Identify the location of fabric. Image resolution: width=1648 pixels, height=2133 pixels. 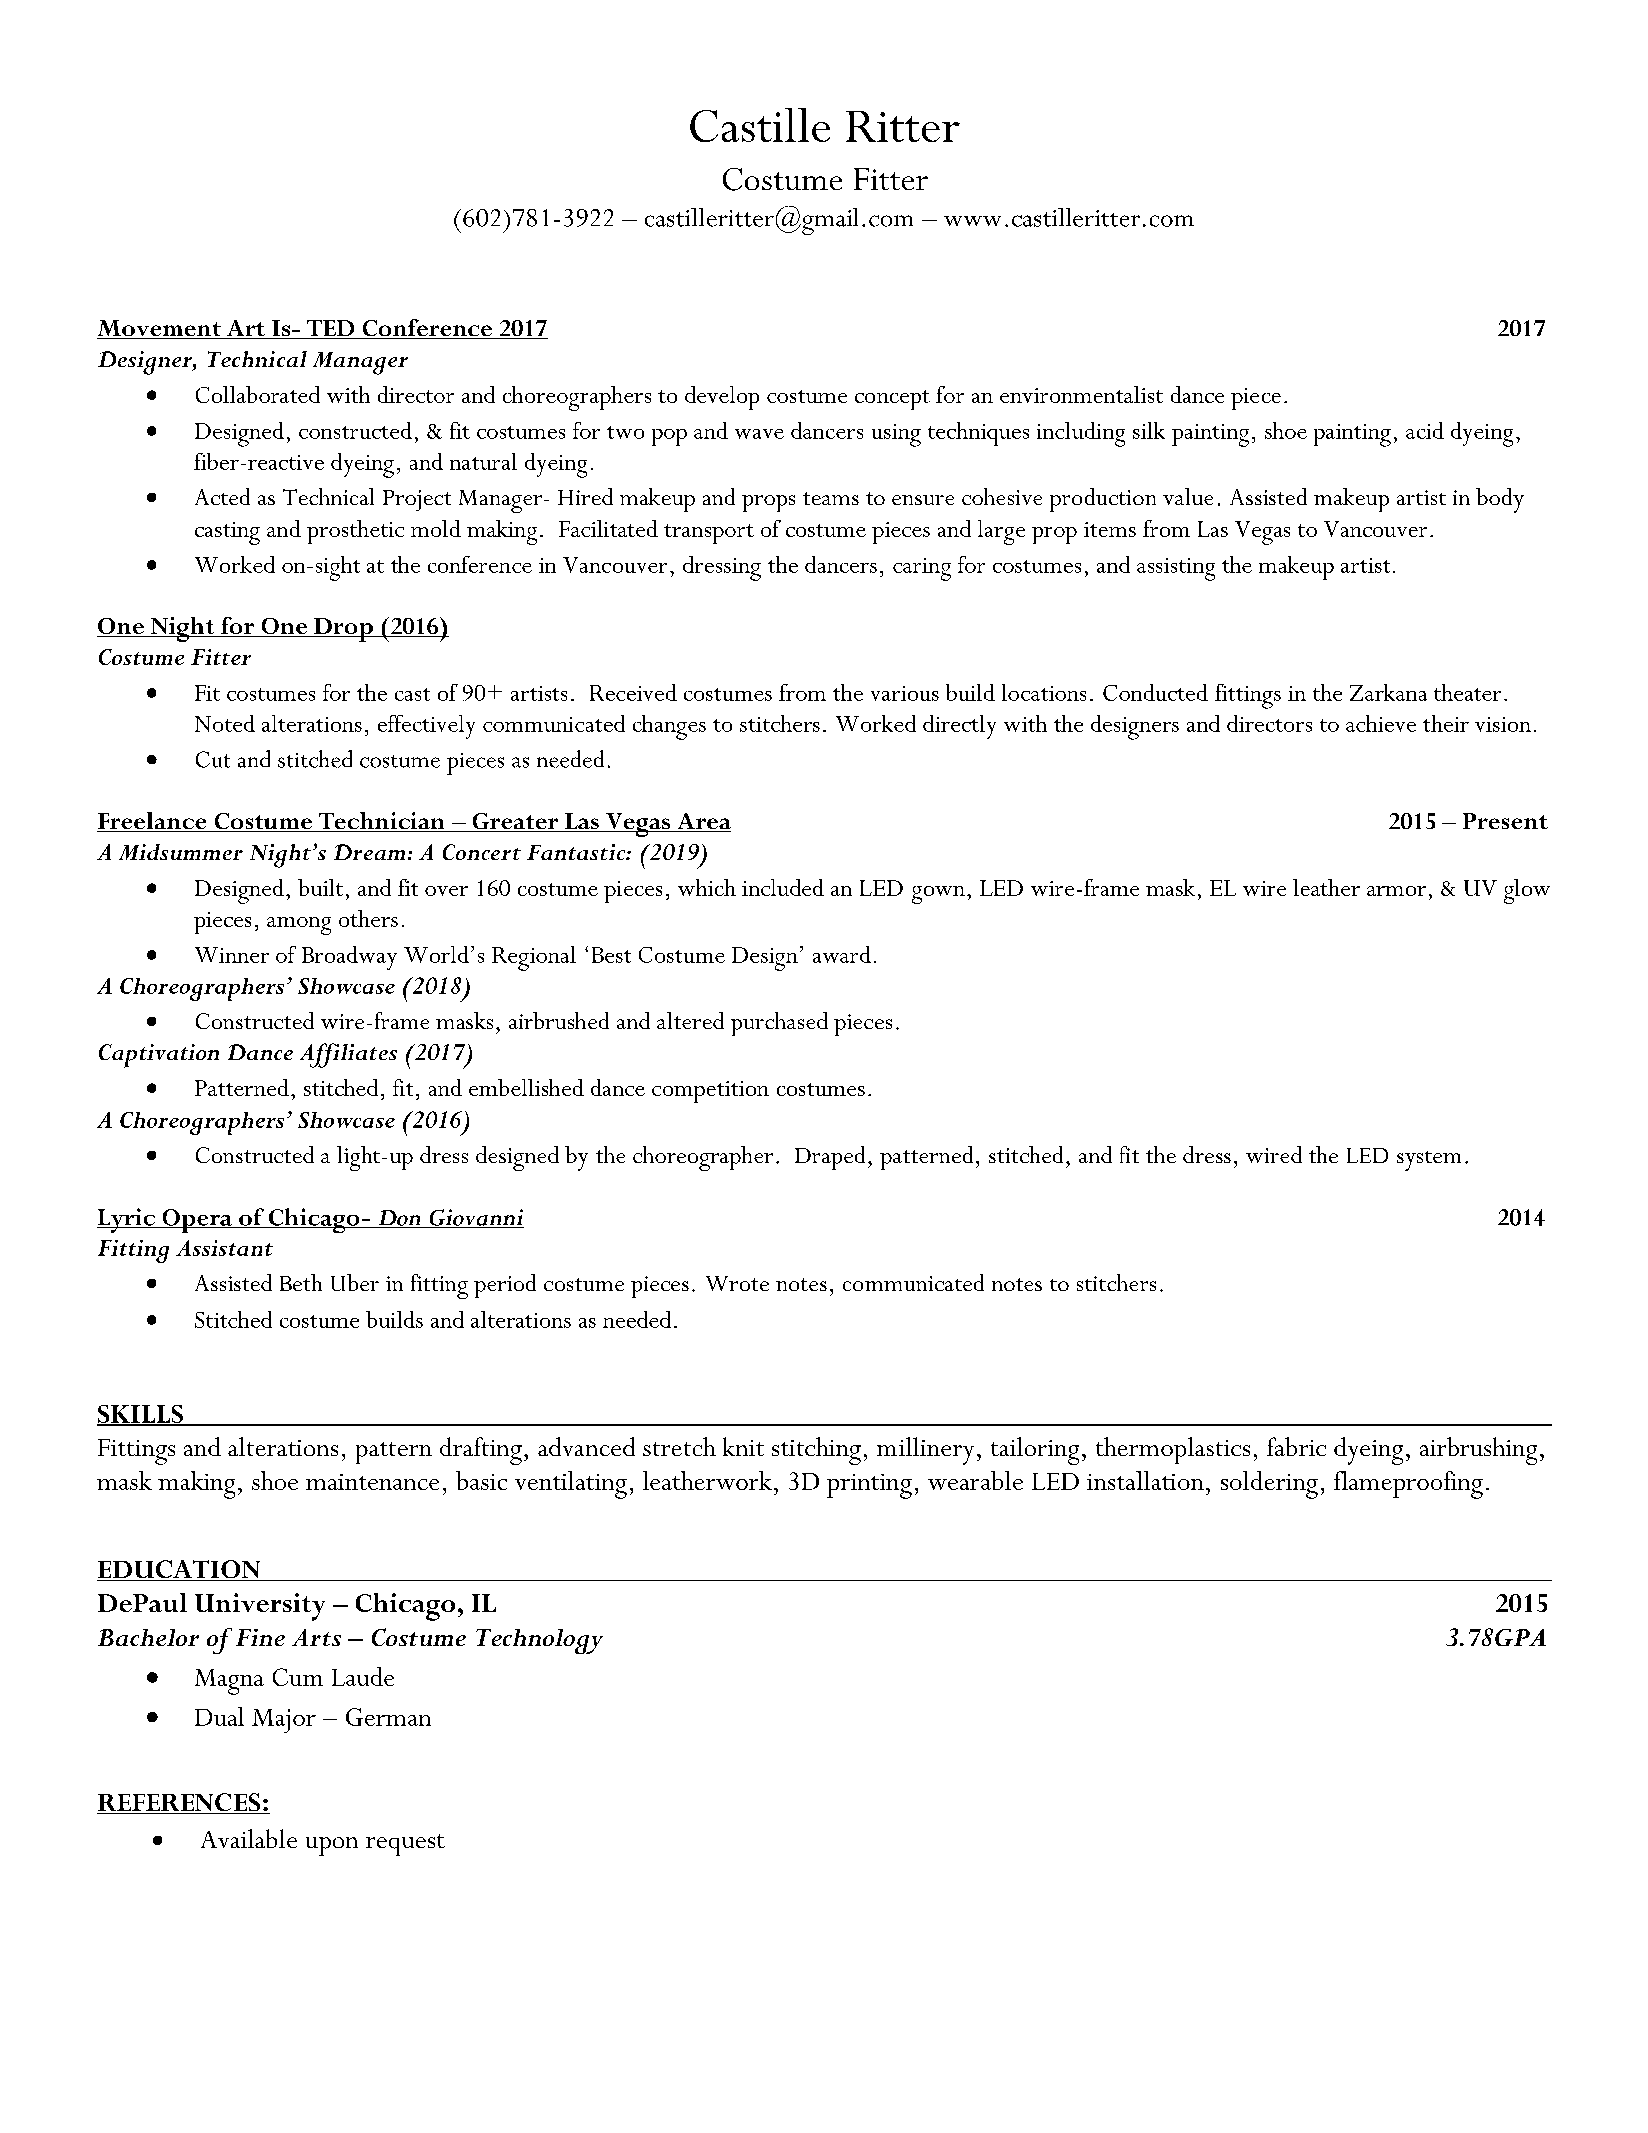
(1296, 1446).
